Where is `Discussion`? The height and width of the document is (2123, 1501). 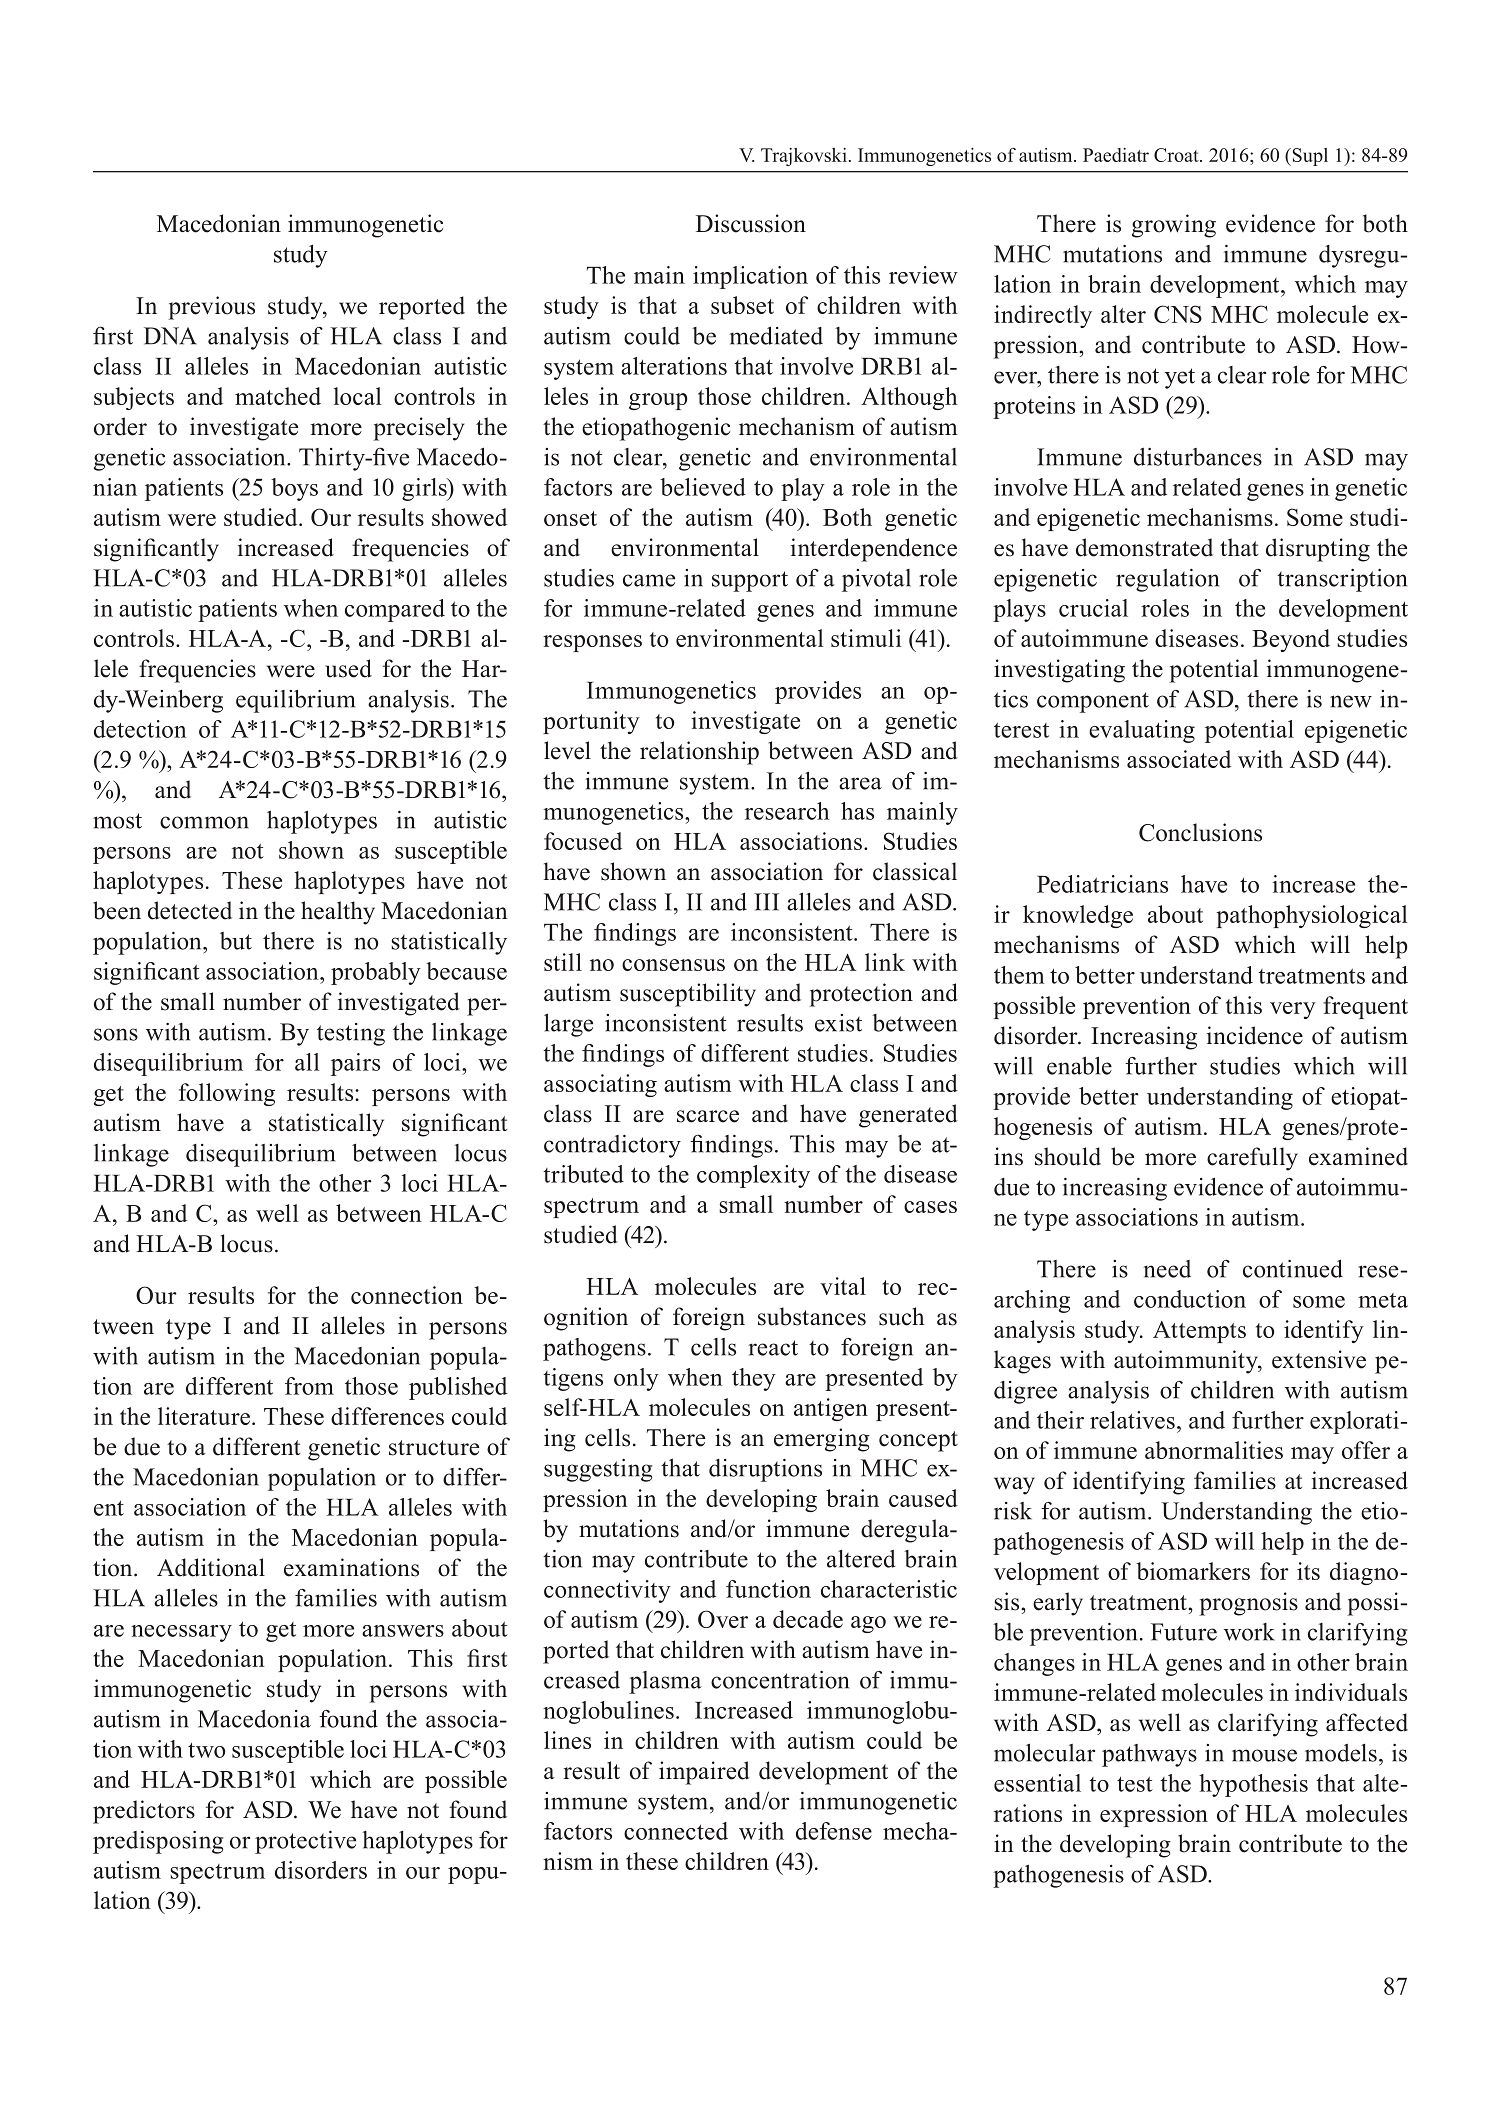
Discussion is located at coordinates (751, 223).
